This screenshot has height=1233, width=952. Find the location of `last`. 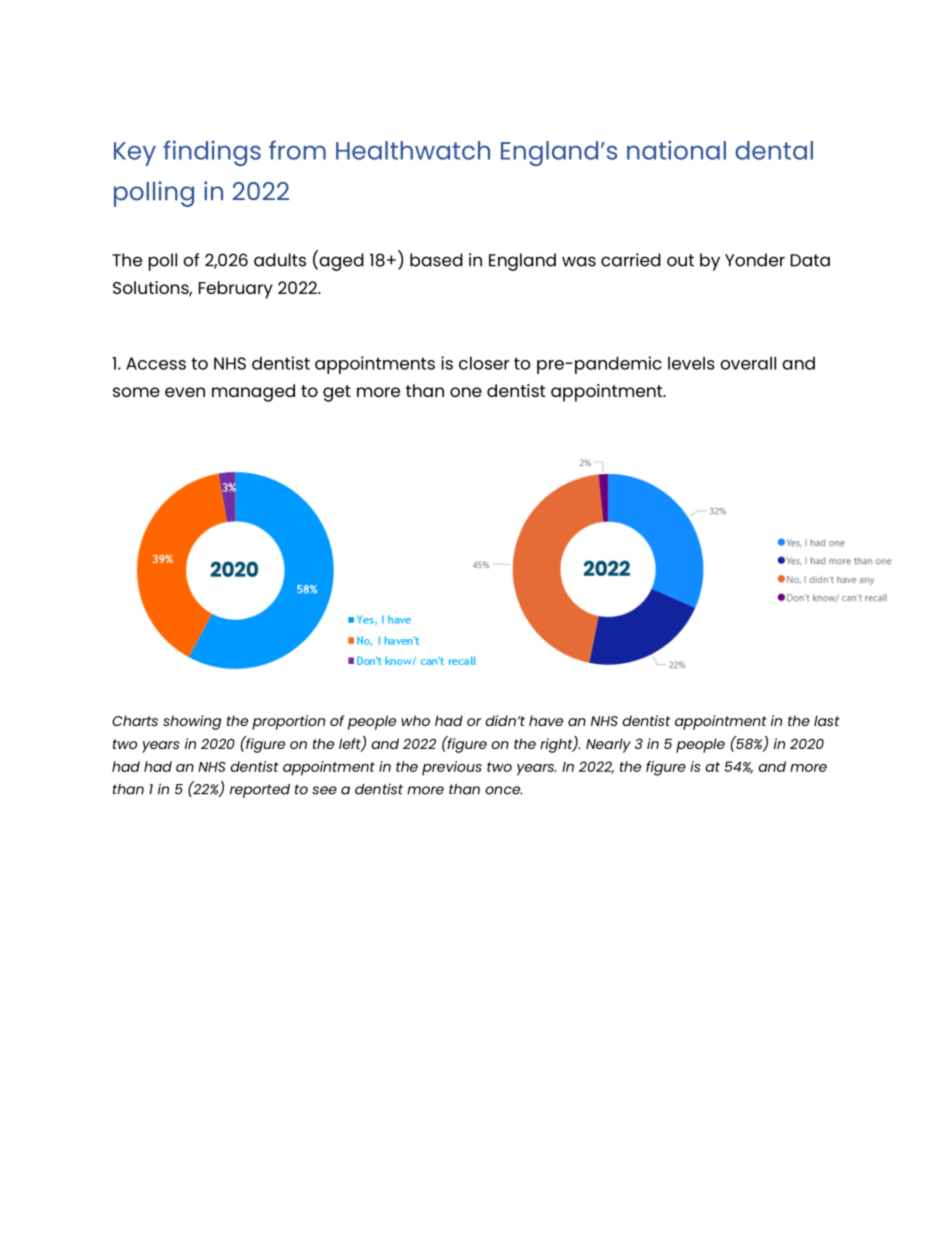

last is located at coordinates (827, 720).
